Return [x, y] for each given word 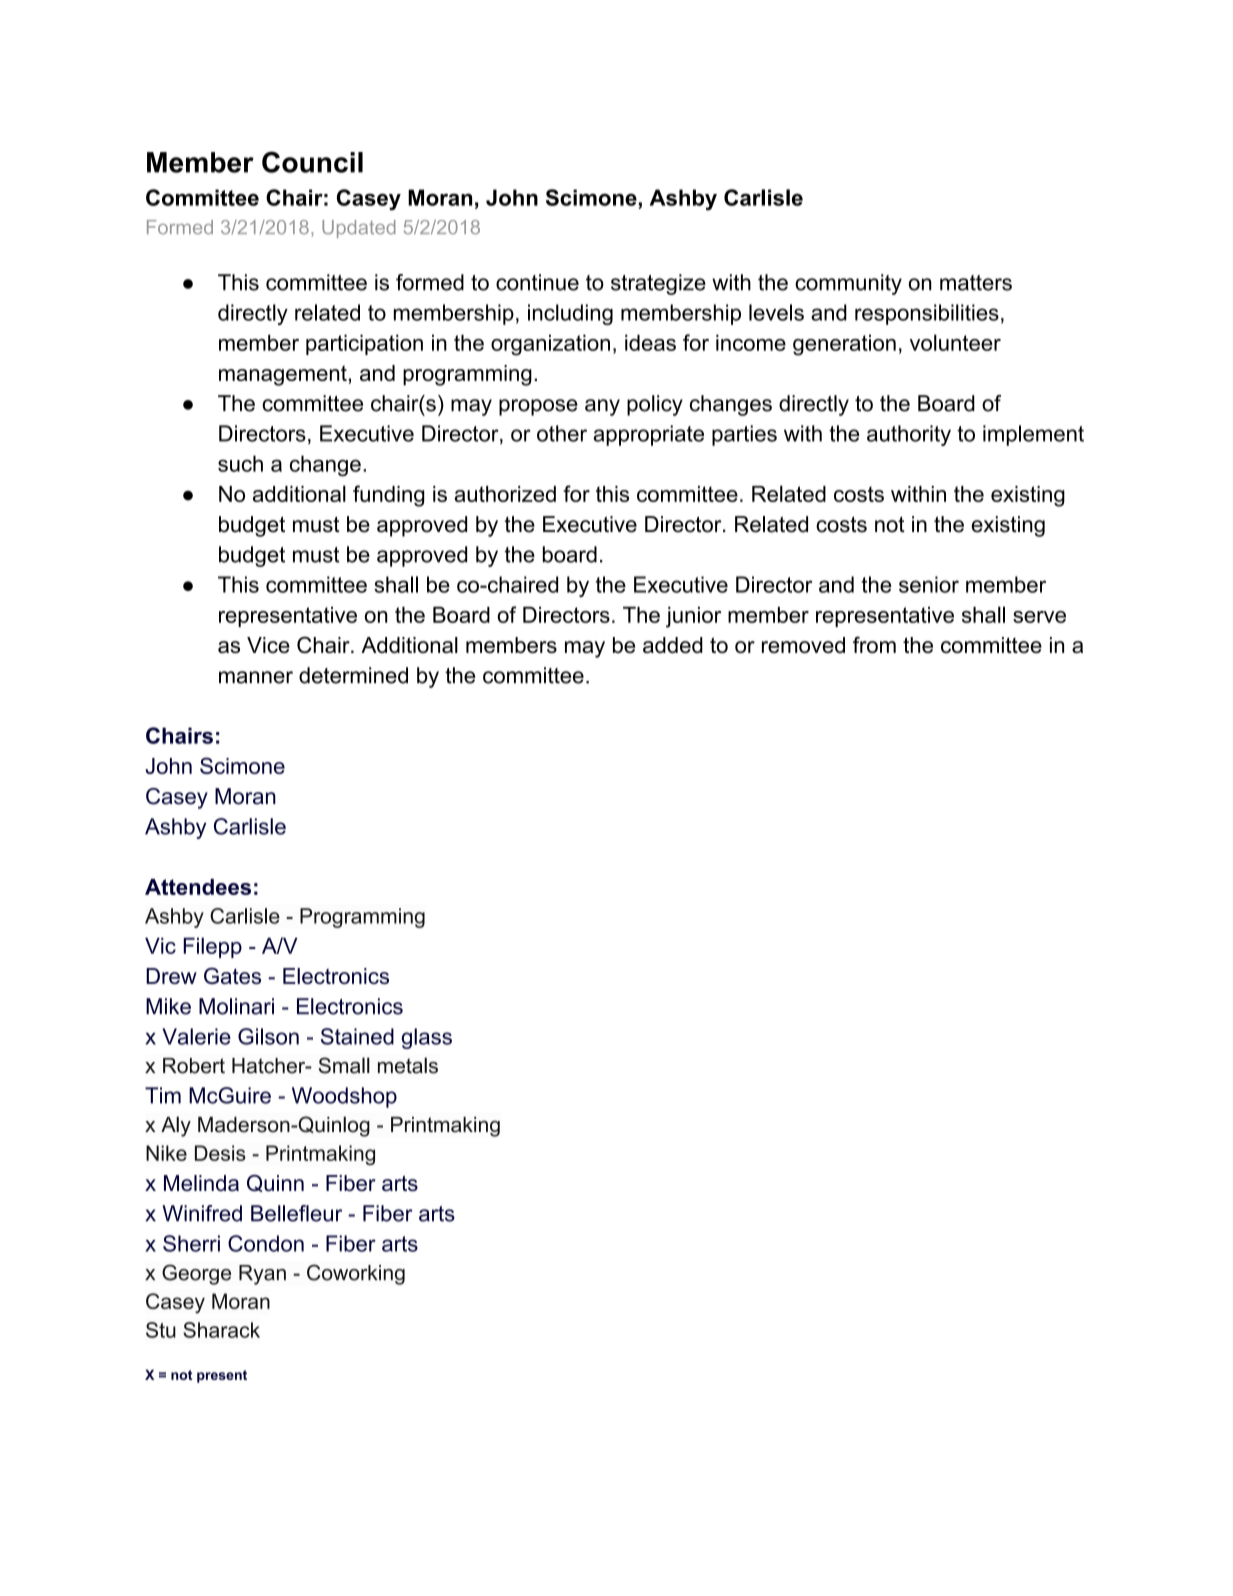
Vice [268, 645]
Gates [232, 975]
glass [427, 1038]
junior [693, 617]
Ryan [262, 1275]
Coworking [356, 1274]
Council [312, 162]
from [874, 644]
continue [537, 282]
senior [929, 584]
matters [976, 283]
